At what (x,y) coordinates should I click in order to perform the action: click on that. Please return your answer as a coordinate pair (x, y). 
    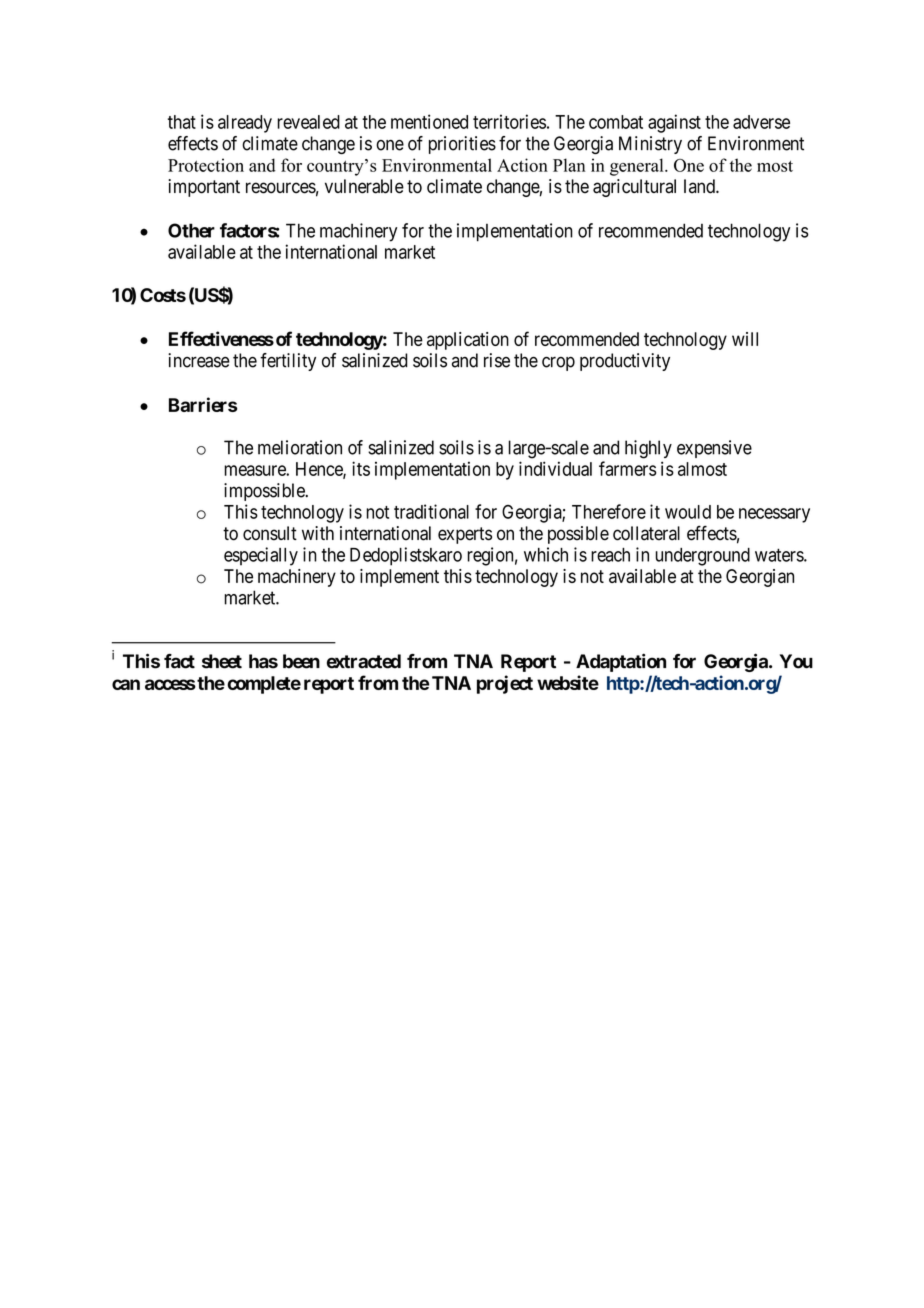
    Looking at the image, I should click on (182, 122).
